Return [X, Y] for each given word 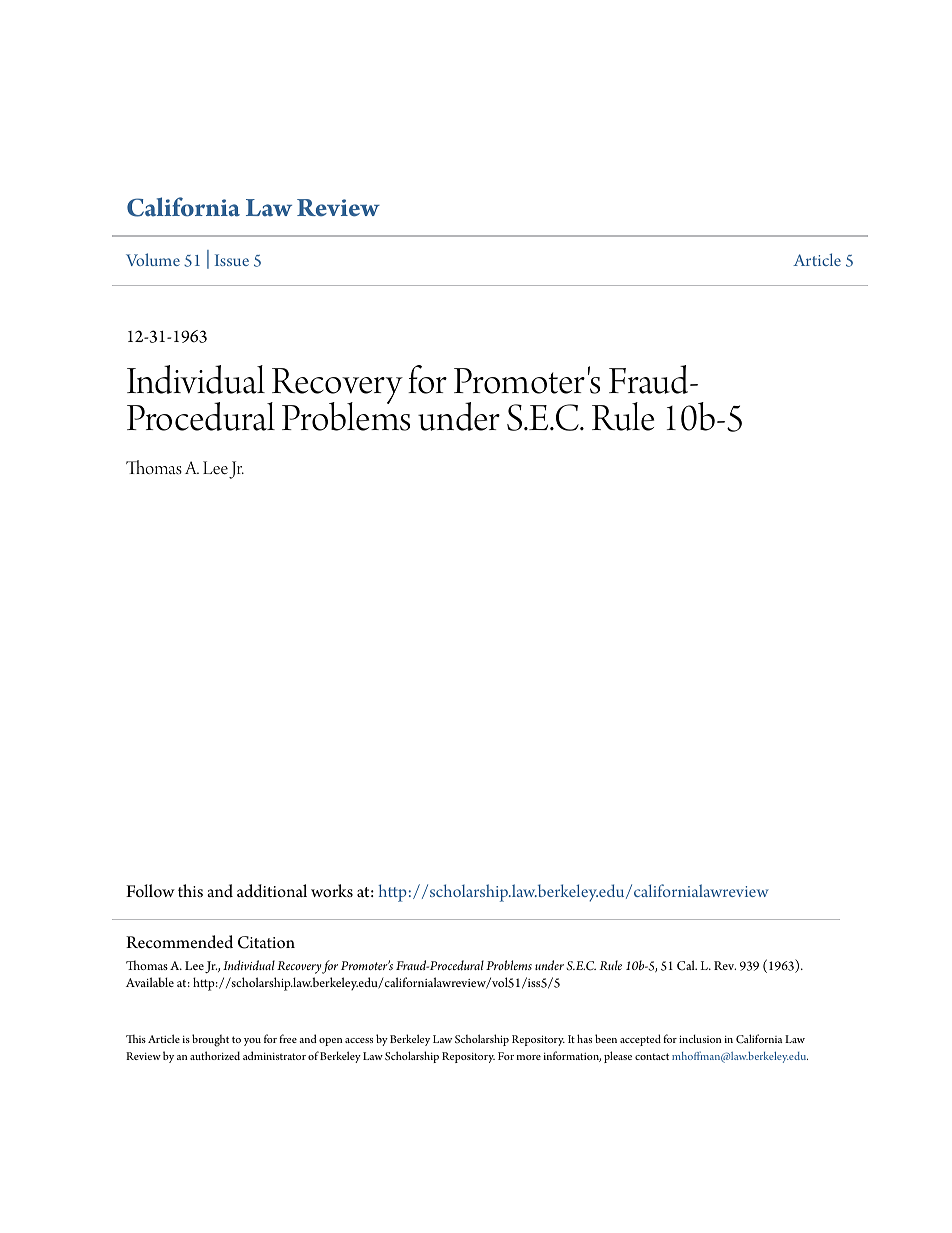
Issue [232, 260]
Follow [150, 891]
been [606, 1038]
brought [210, 1040]
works [332, 891]
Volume [153, 259]
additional [272, 891]
